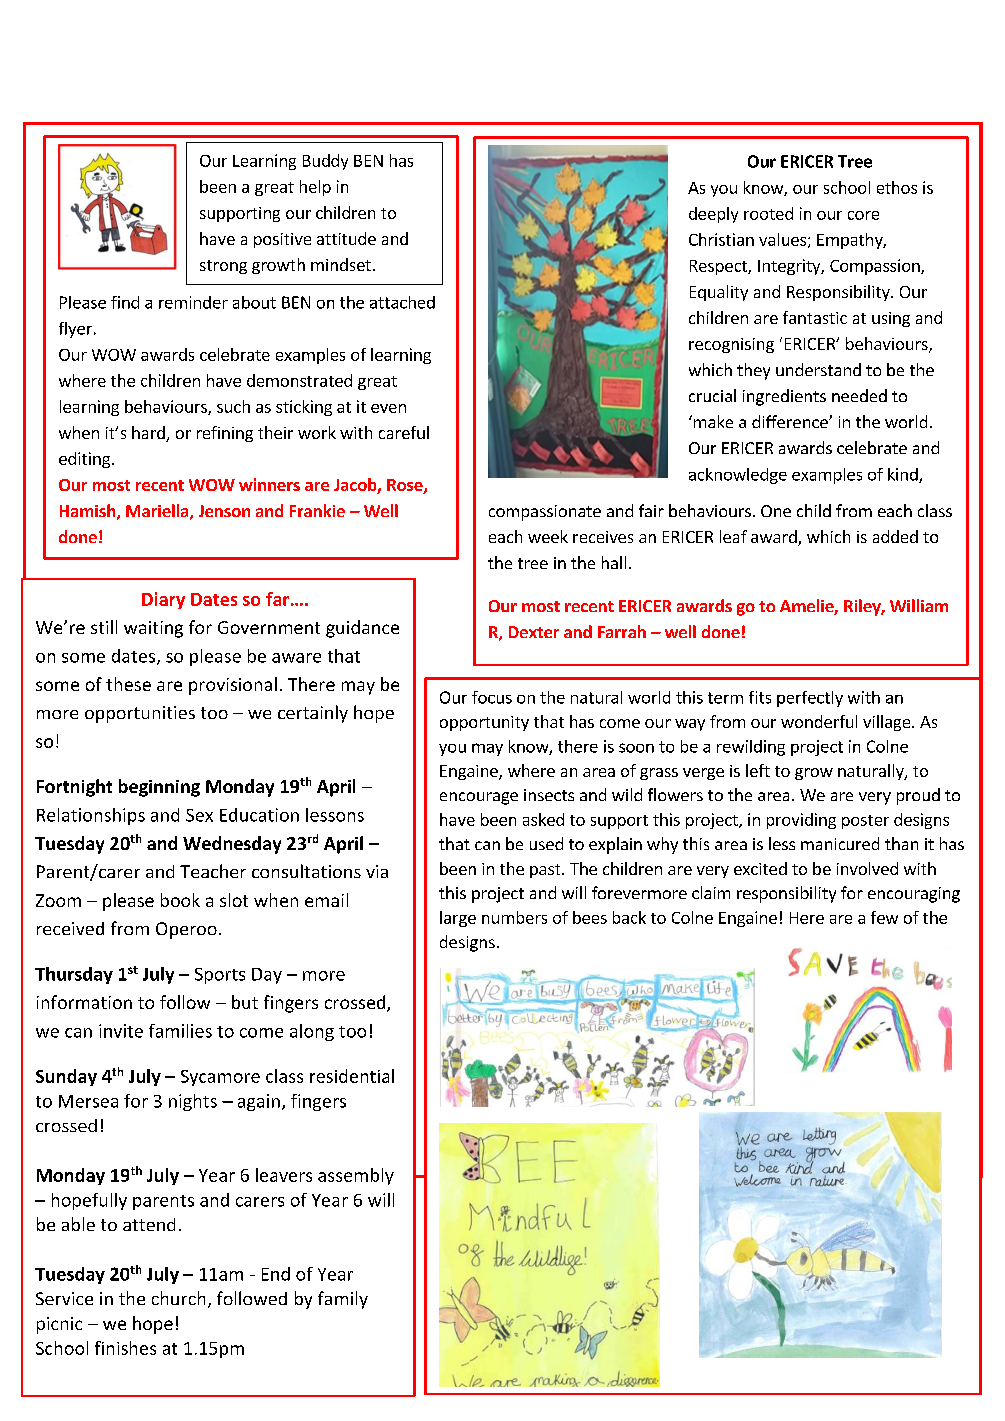  I want to click on strong, so click(223, 267).
